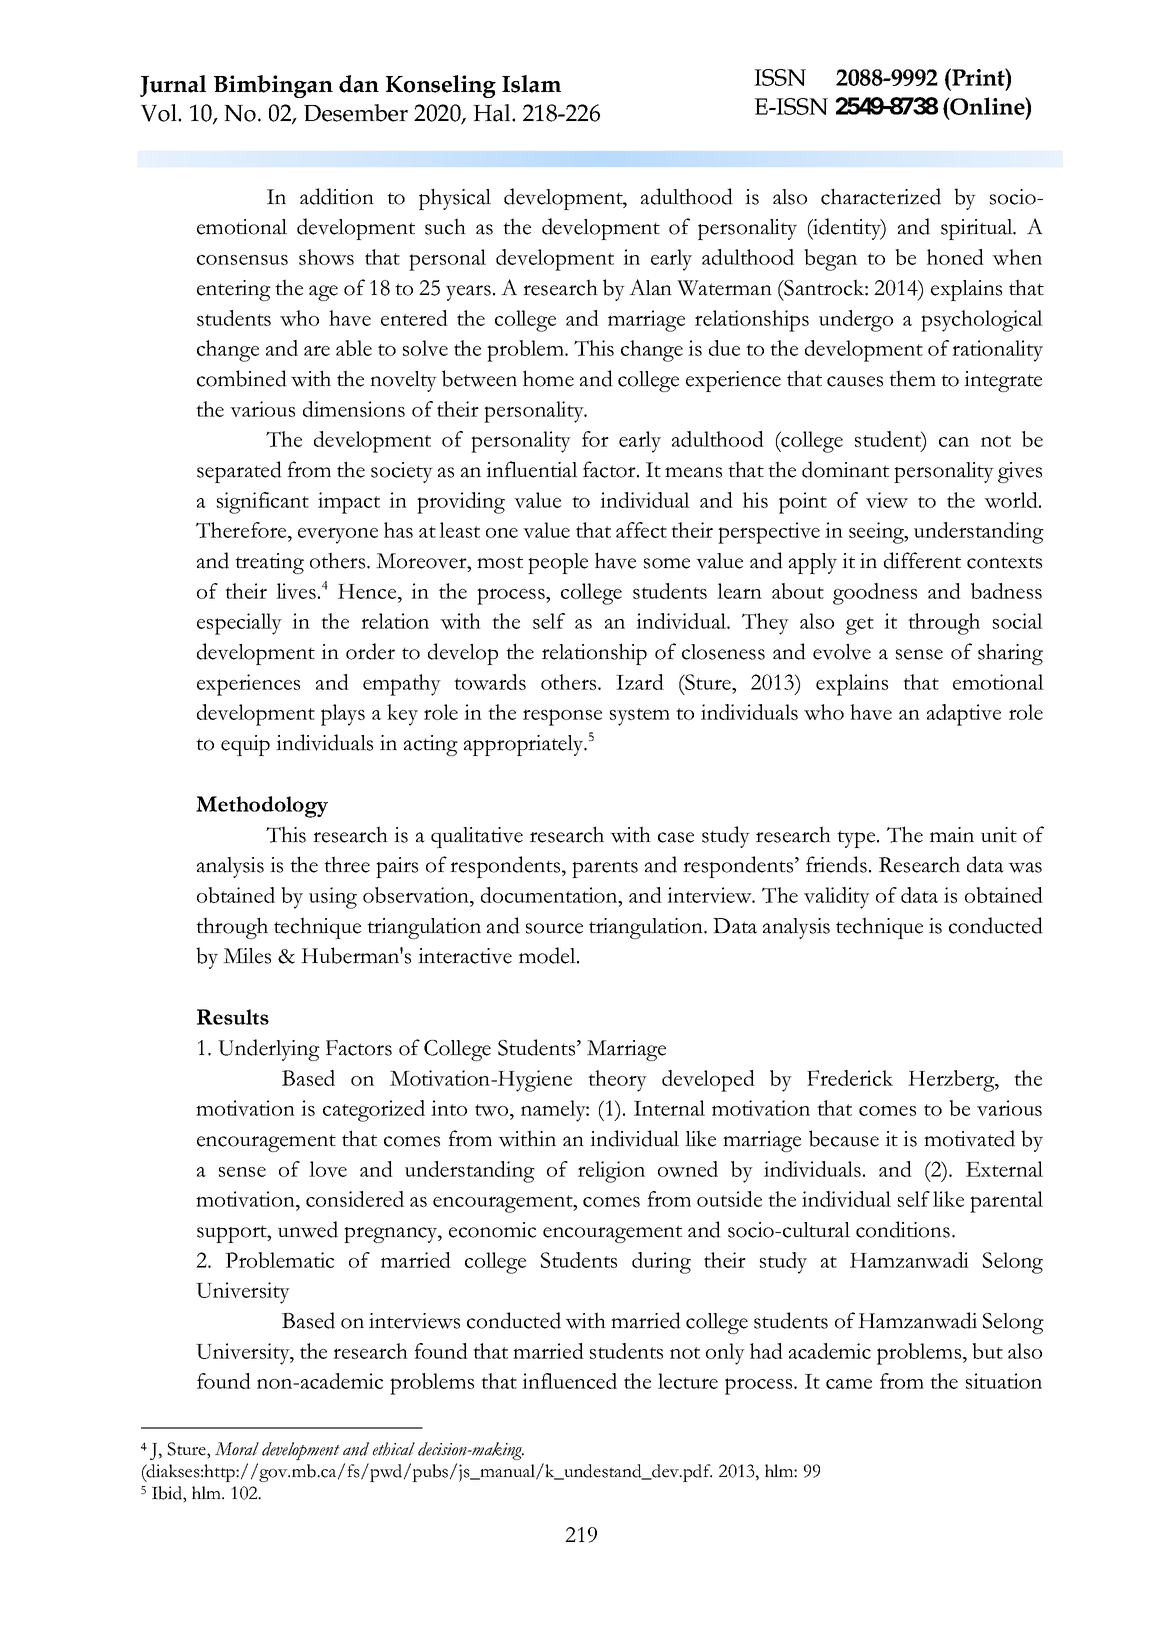 The width and height of the screenshot is (1164, 1645). I want to click on characterized, so click(881, 196).
